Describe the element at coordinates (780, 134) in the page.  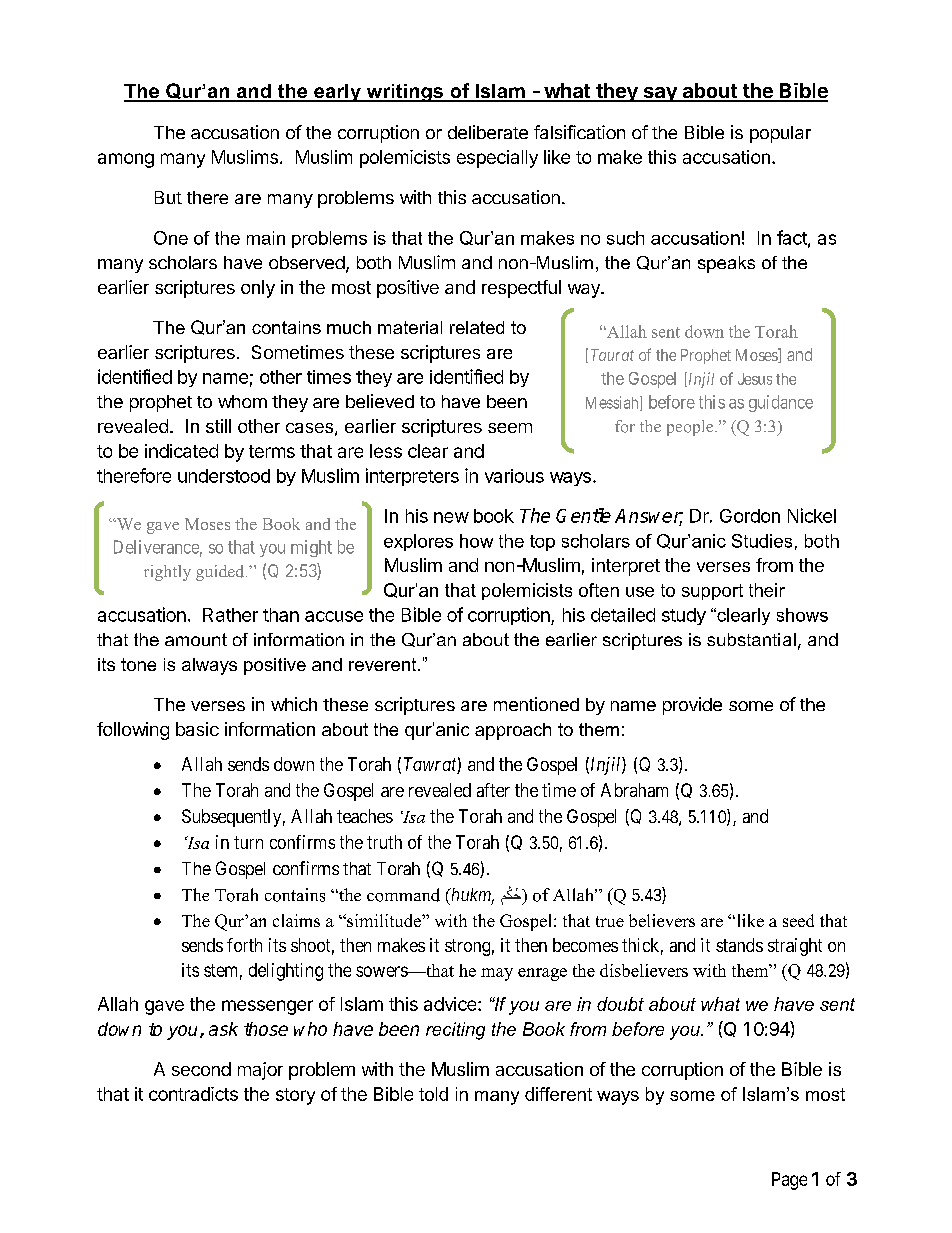
I see `popular` at that location.
